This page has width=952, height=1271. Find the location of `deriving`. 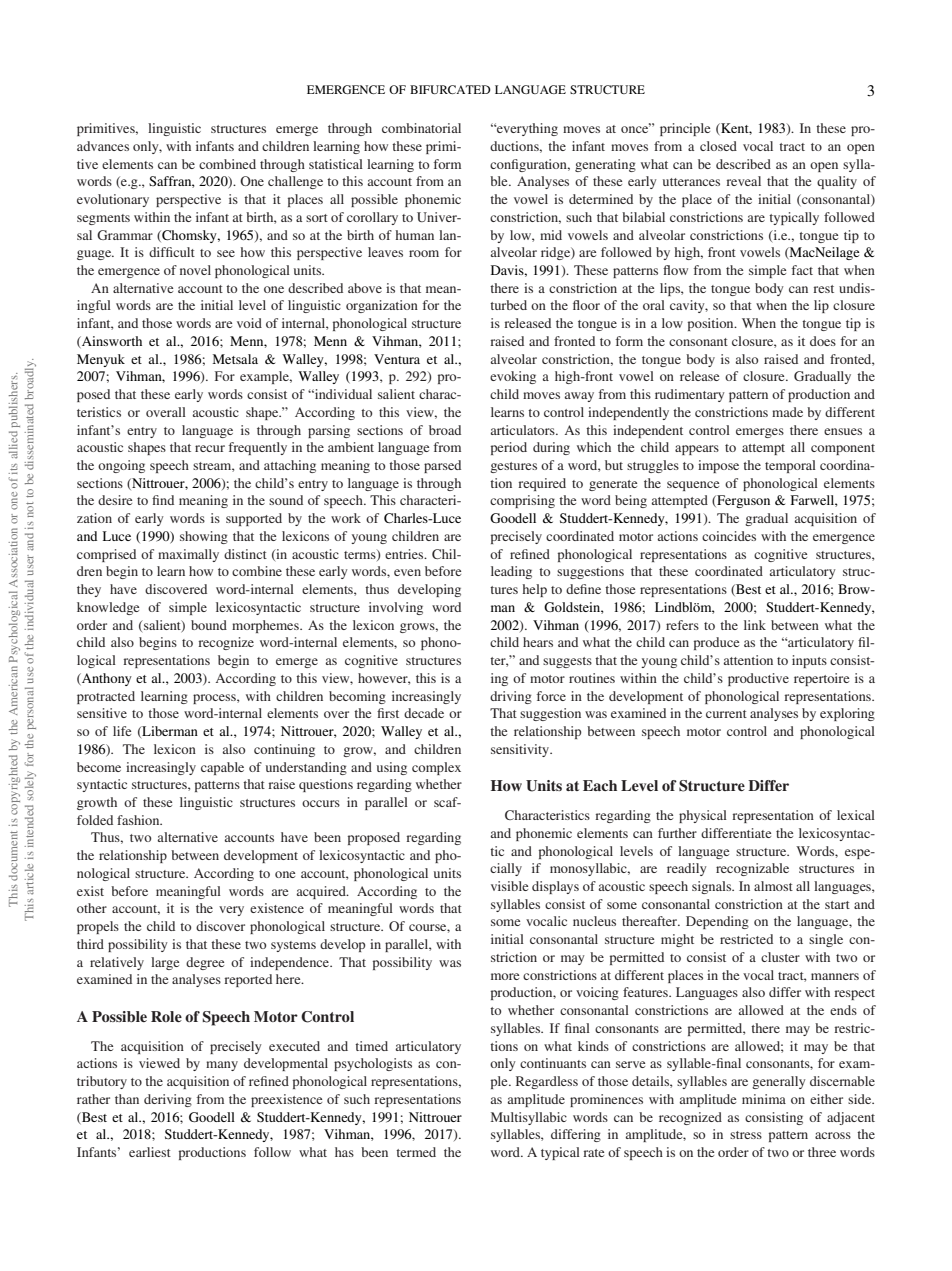

deriving is located at coordinates (168, 1100).
